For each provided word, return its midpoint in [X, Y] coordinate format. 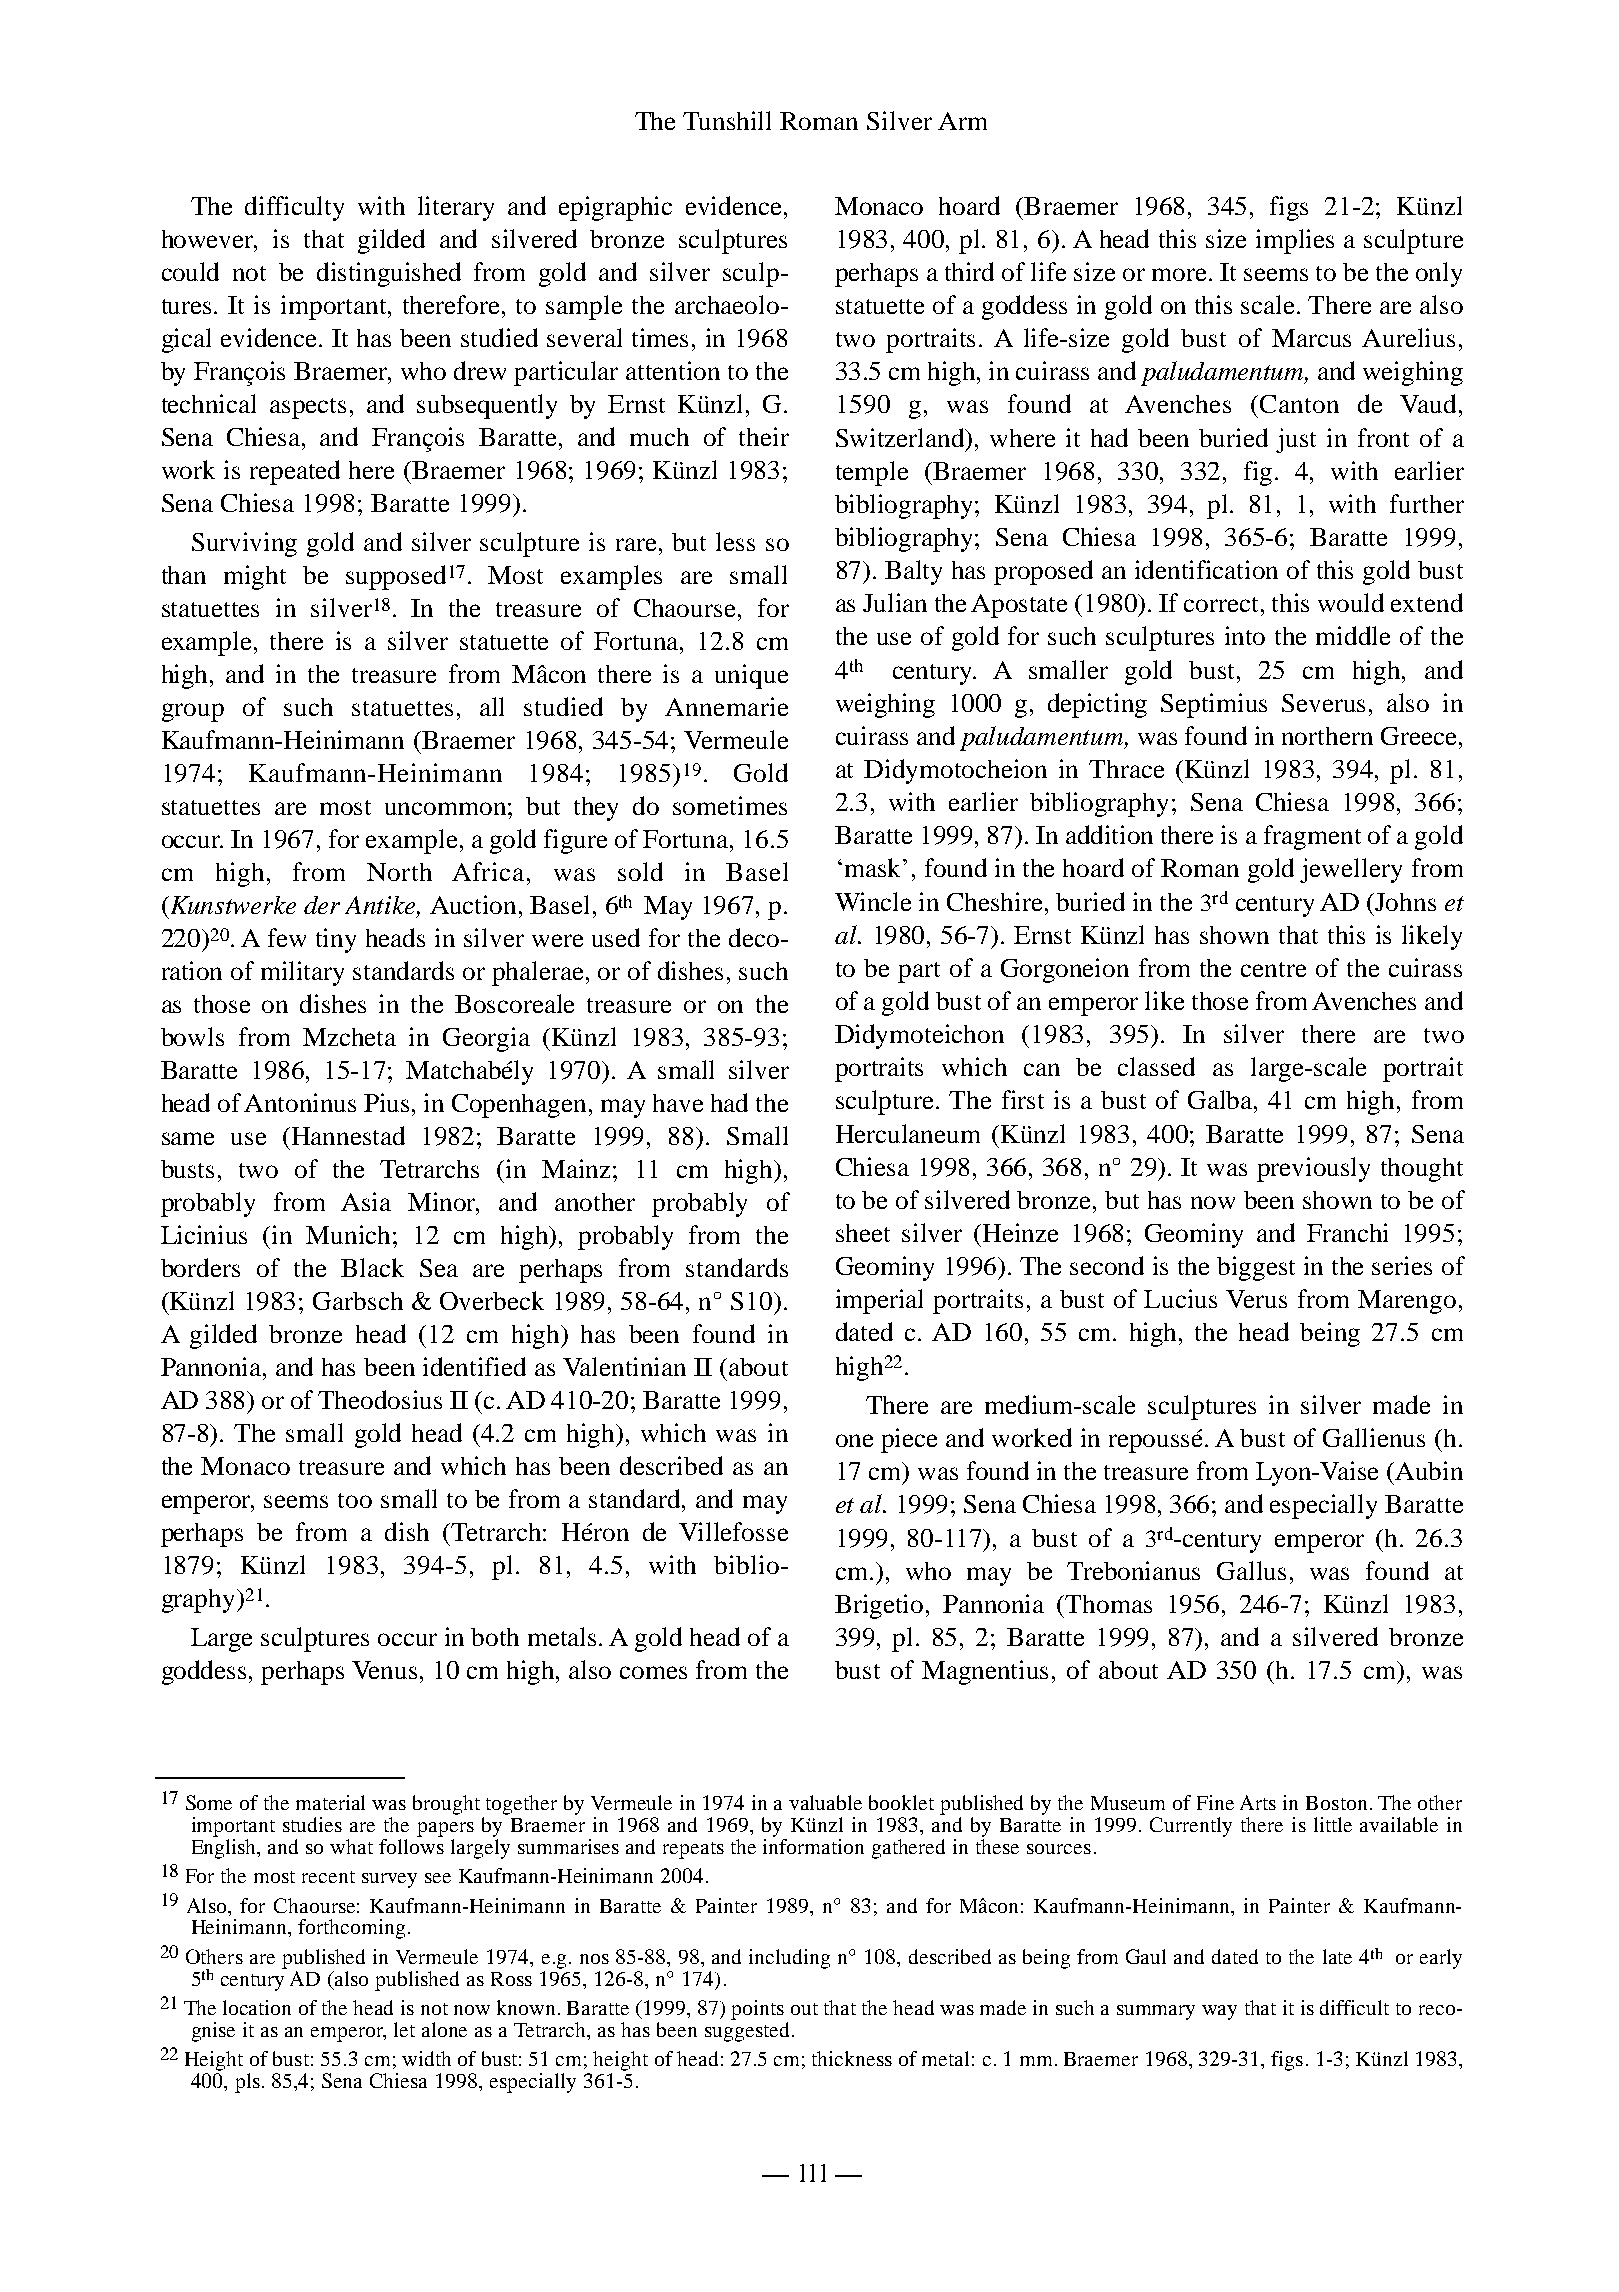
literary [456, 208]
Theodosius [380, 1399]
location [257, 2007]
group [193, 712]
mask [874, 867]
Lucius [1180, 1298]
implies [1295, 241]
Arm [962, 121]
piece [909, 1440]
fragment [1312, 837]
